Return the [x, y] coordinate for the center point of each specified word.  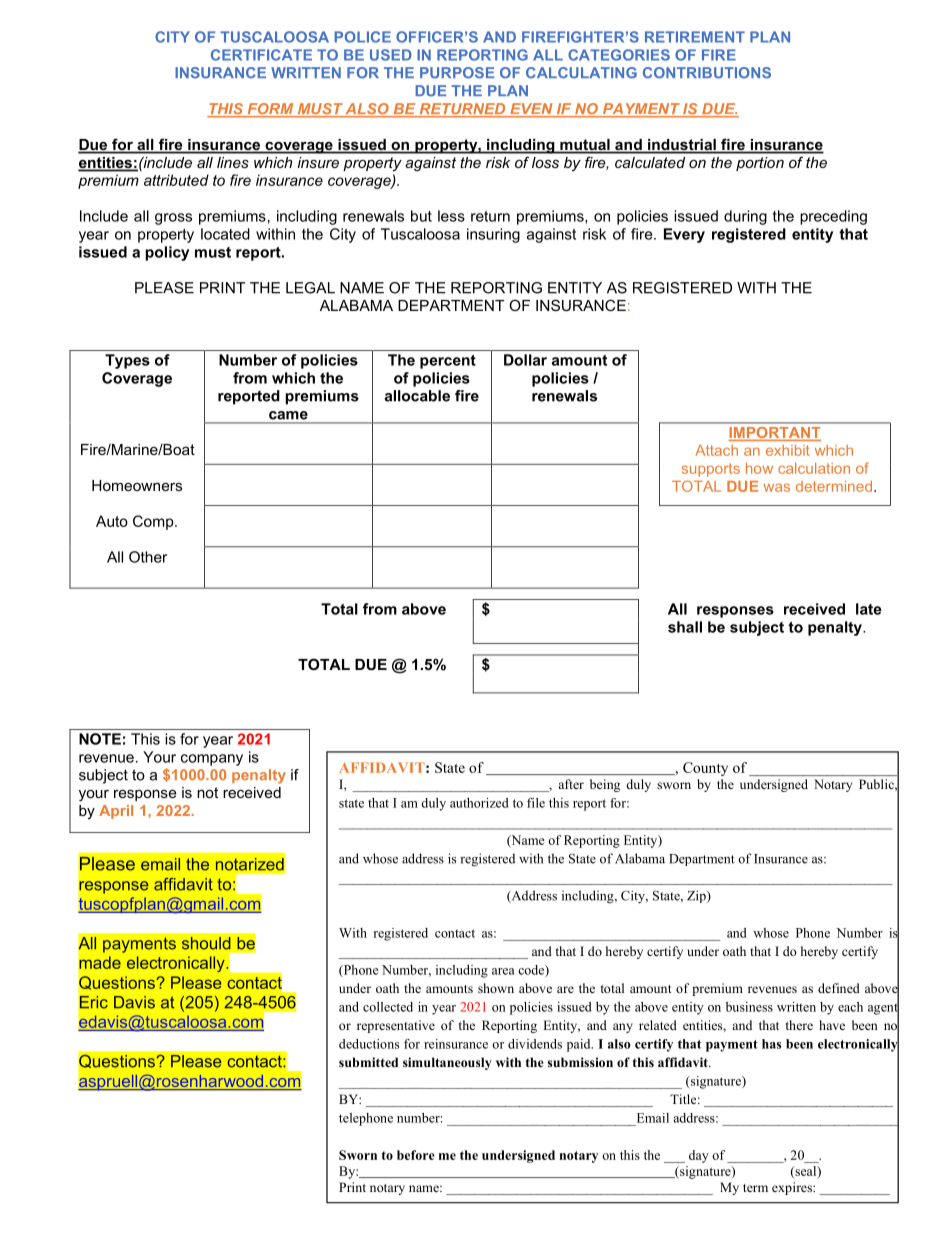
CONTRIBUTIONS [707, 73]
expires [793, 1188]
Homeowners [137, 485]
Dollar [525, 360]
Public [877, 784]
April [116, 812]
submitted [368, 1062]
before [416, 1155]
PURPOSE [457, 73]
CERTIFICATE [261, 55]
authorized [479, 803]
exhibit [787, 450]
